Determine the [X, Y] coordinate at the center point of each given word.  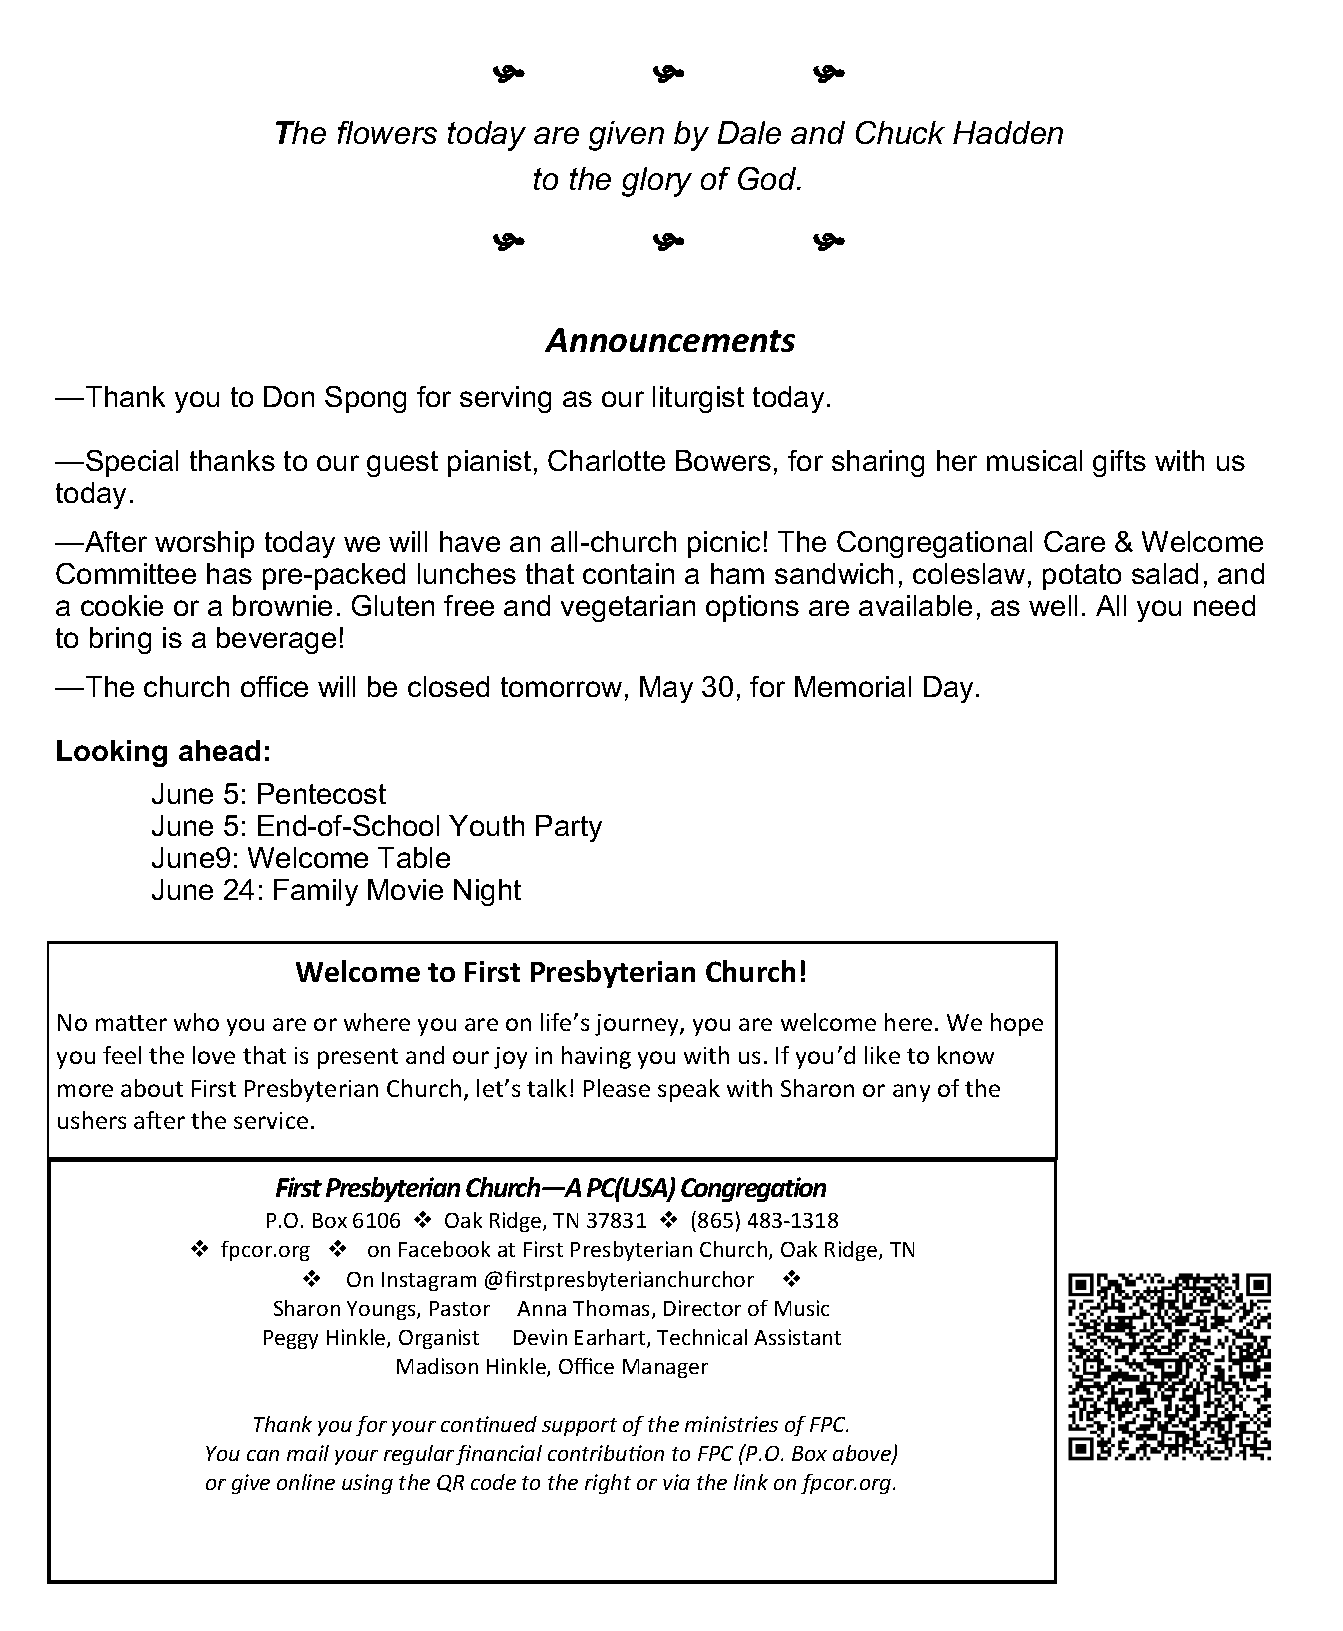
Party [569, 828]
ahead [219, 750]
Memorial [853, 686]
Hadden [1008, 132]
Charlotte [606, 460]
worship [204, 544]
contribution [606, 1453]
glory [657, 182]
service [271, 1120]
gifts [1119, 463]
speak [689, 1090]
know [966, 1055]
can [263, 1455]
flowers [387, 132]
